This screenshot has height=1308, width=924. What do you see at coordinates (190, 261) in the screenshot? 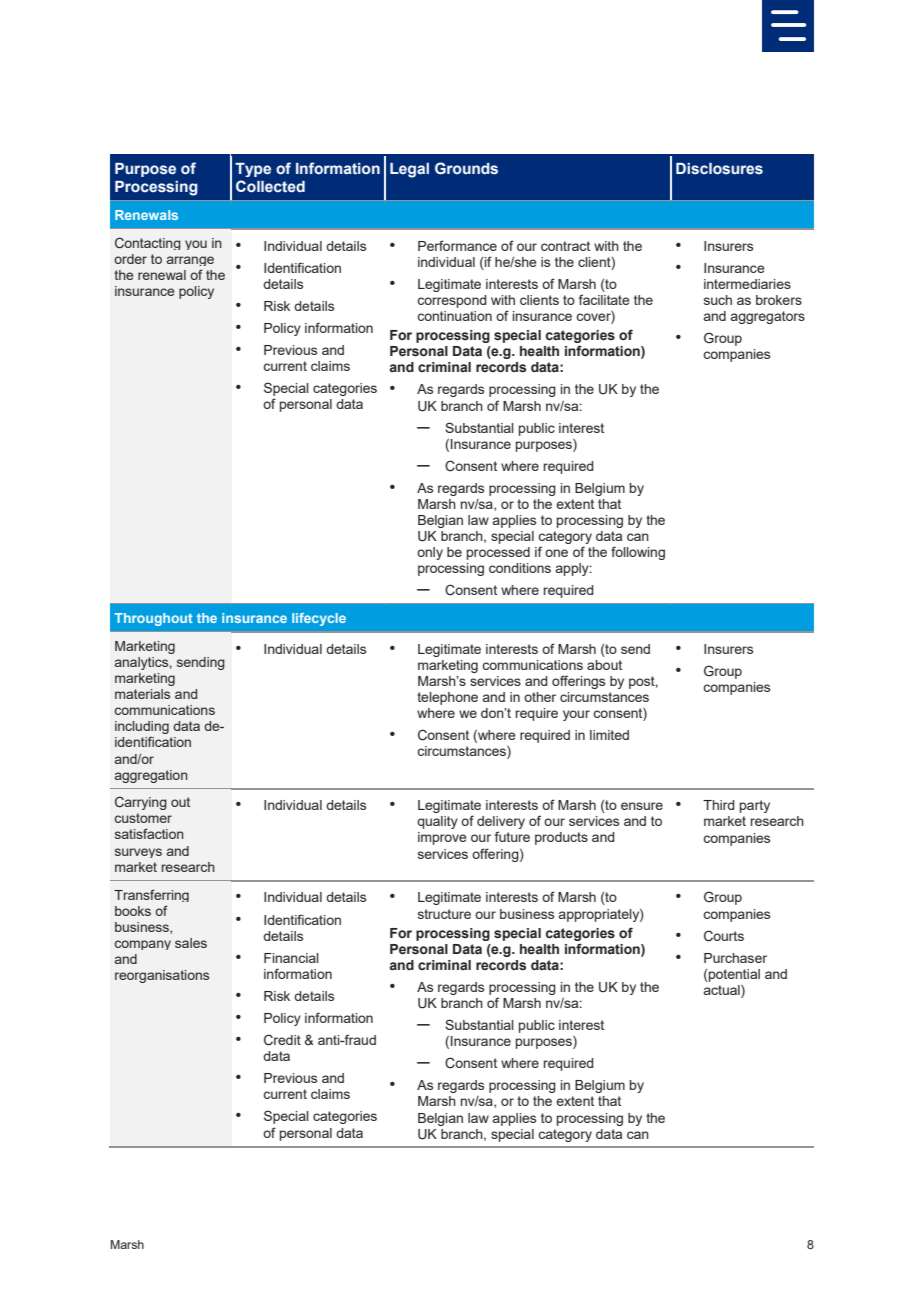
I see `arrange` at bounding box center [190, 261].
